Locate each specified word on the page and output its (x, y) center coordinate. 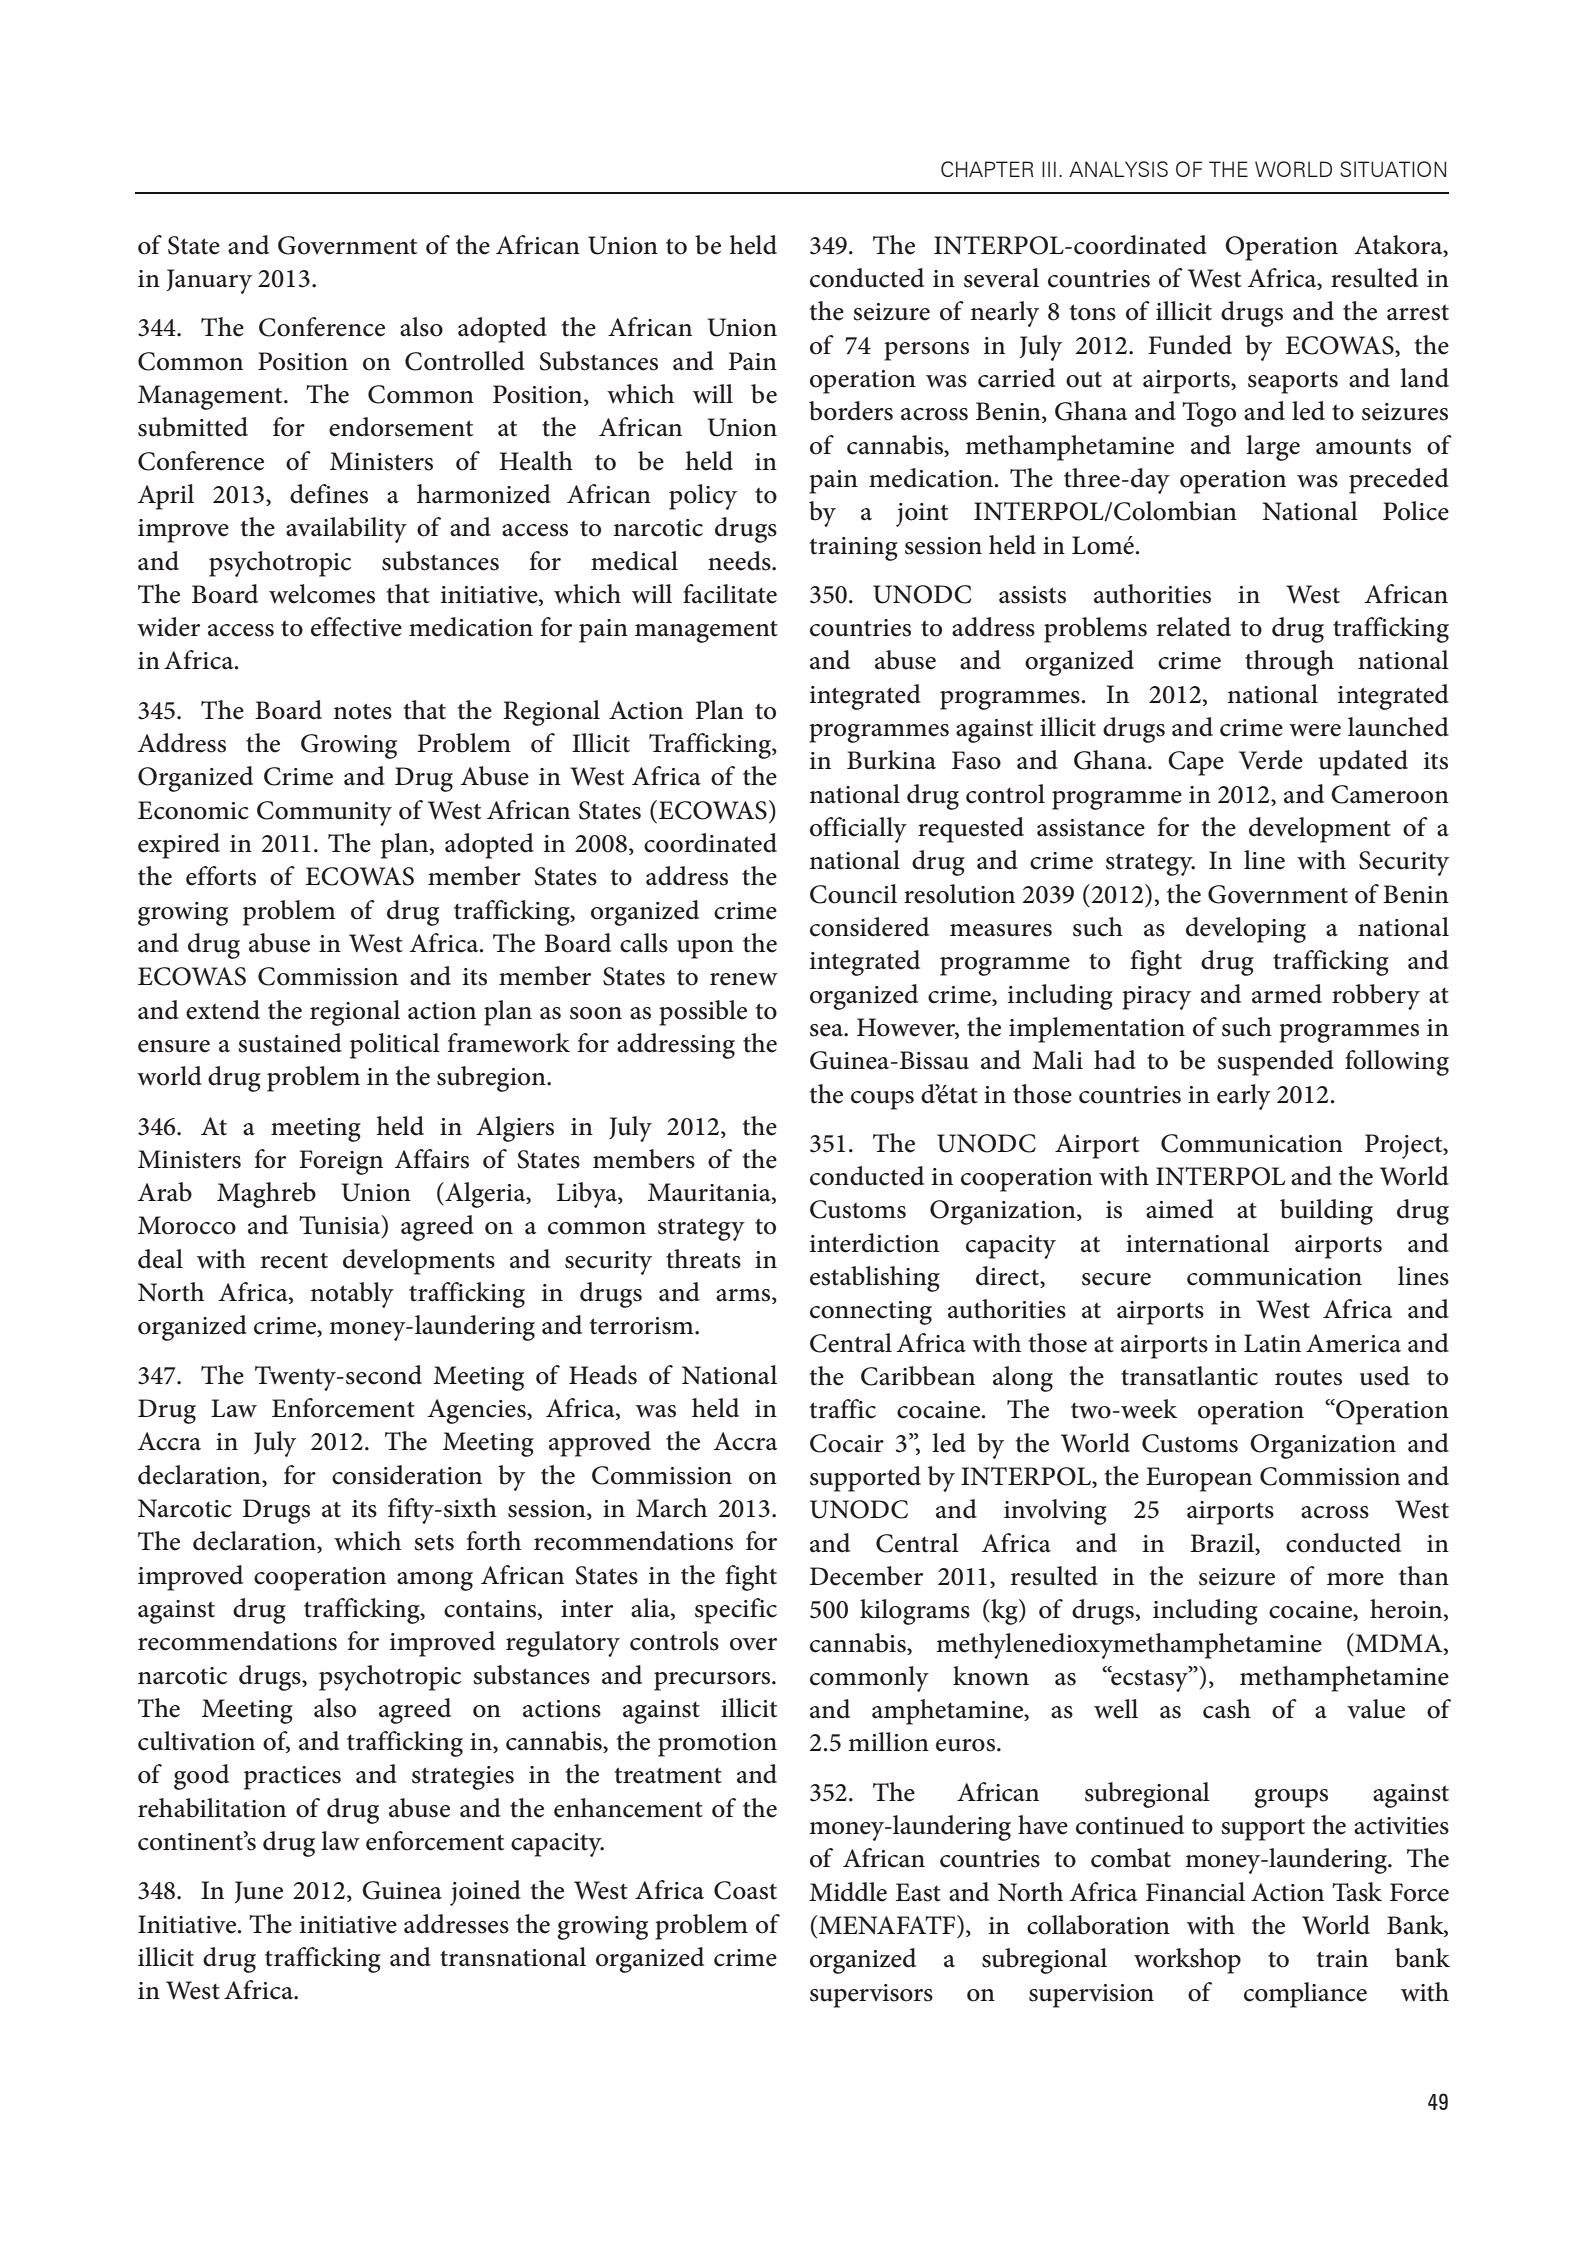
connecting (871, 1313)
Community (324, 813)
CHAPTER (987, 169)
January (209, 281)
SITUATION (1393, 169)
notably (352, 1295)
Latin (1272, 1343)
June (259, 1892)
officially (858, 830)
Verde (1271, 760)
